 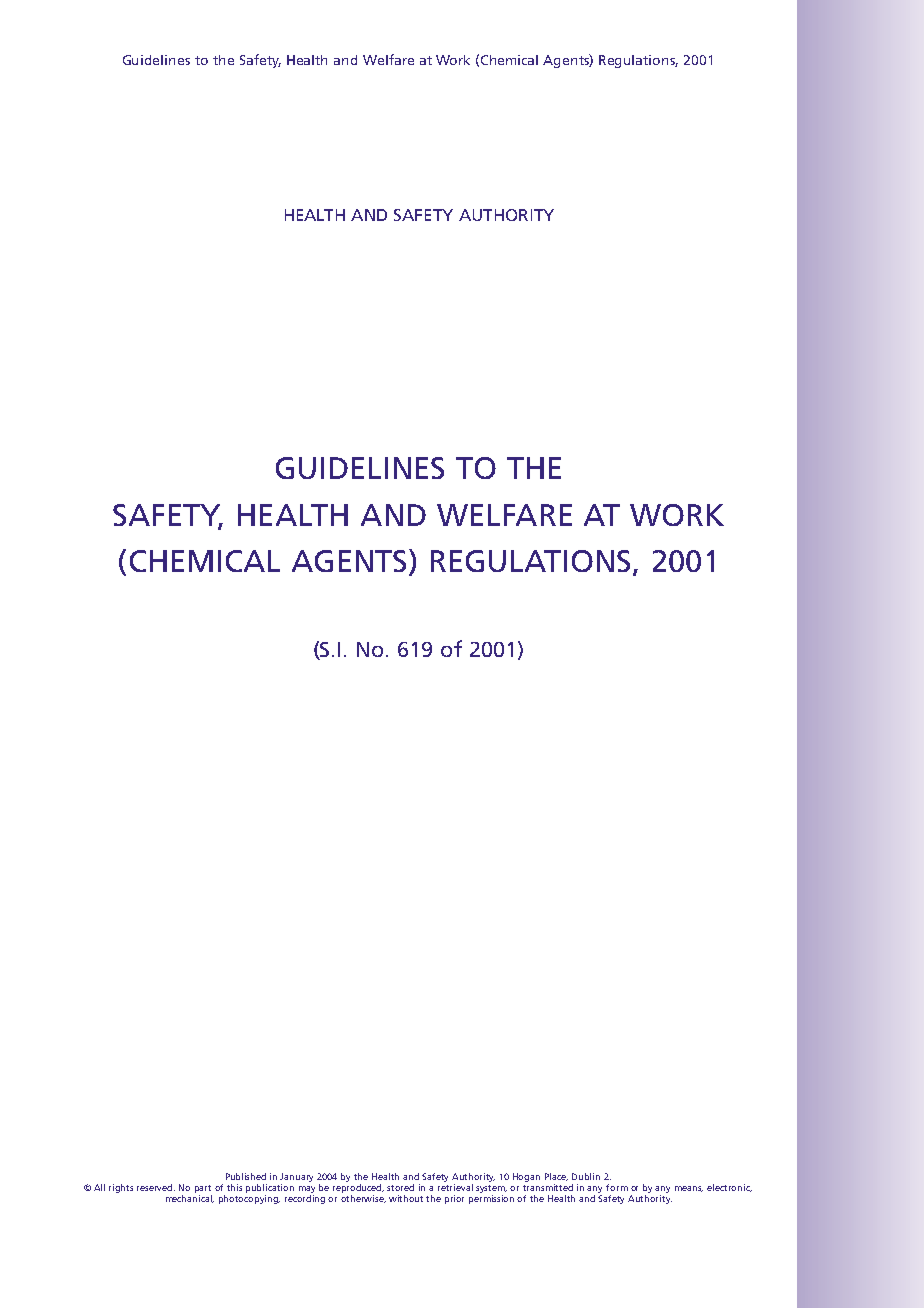 What do you see at coordinates (491, 1199) in the screenshot?
I see `permission` at bounding box center [491, 1199].
